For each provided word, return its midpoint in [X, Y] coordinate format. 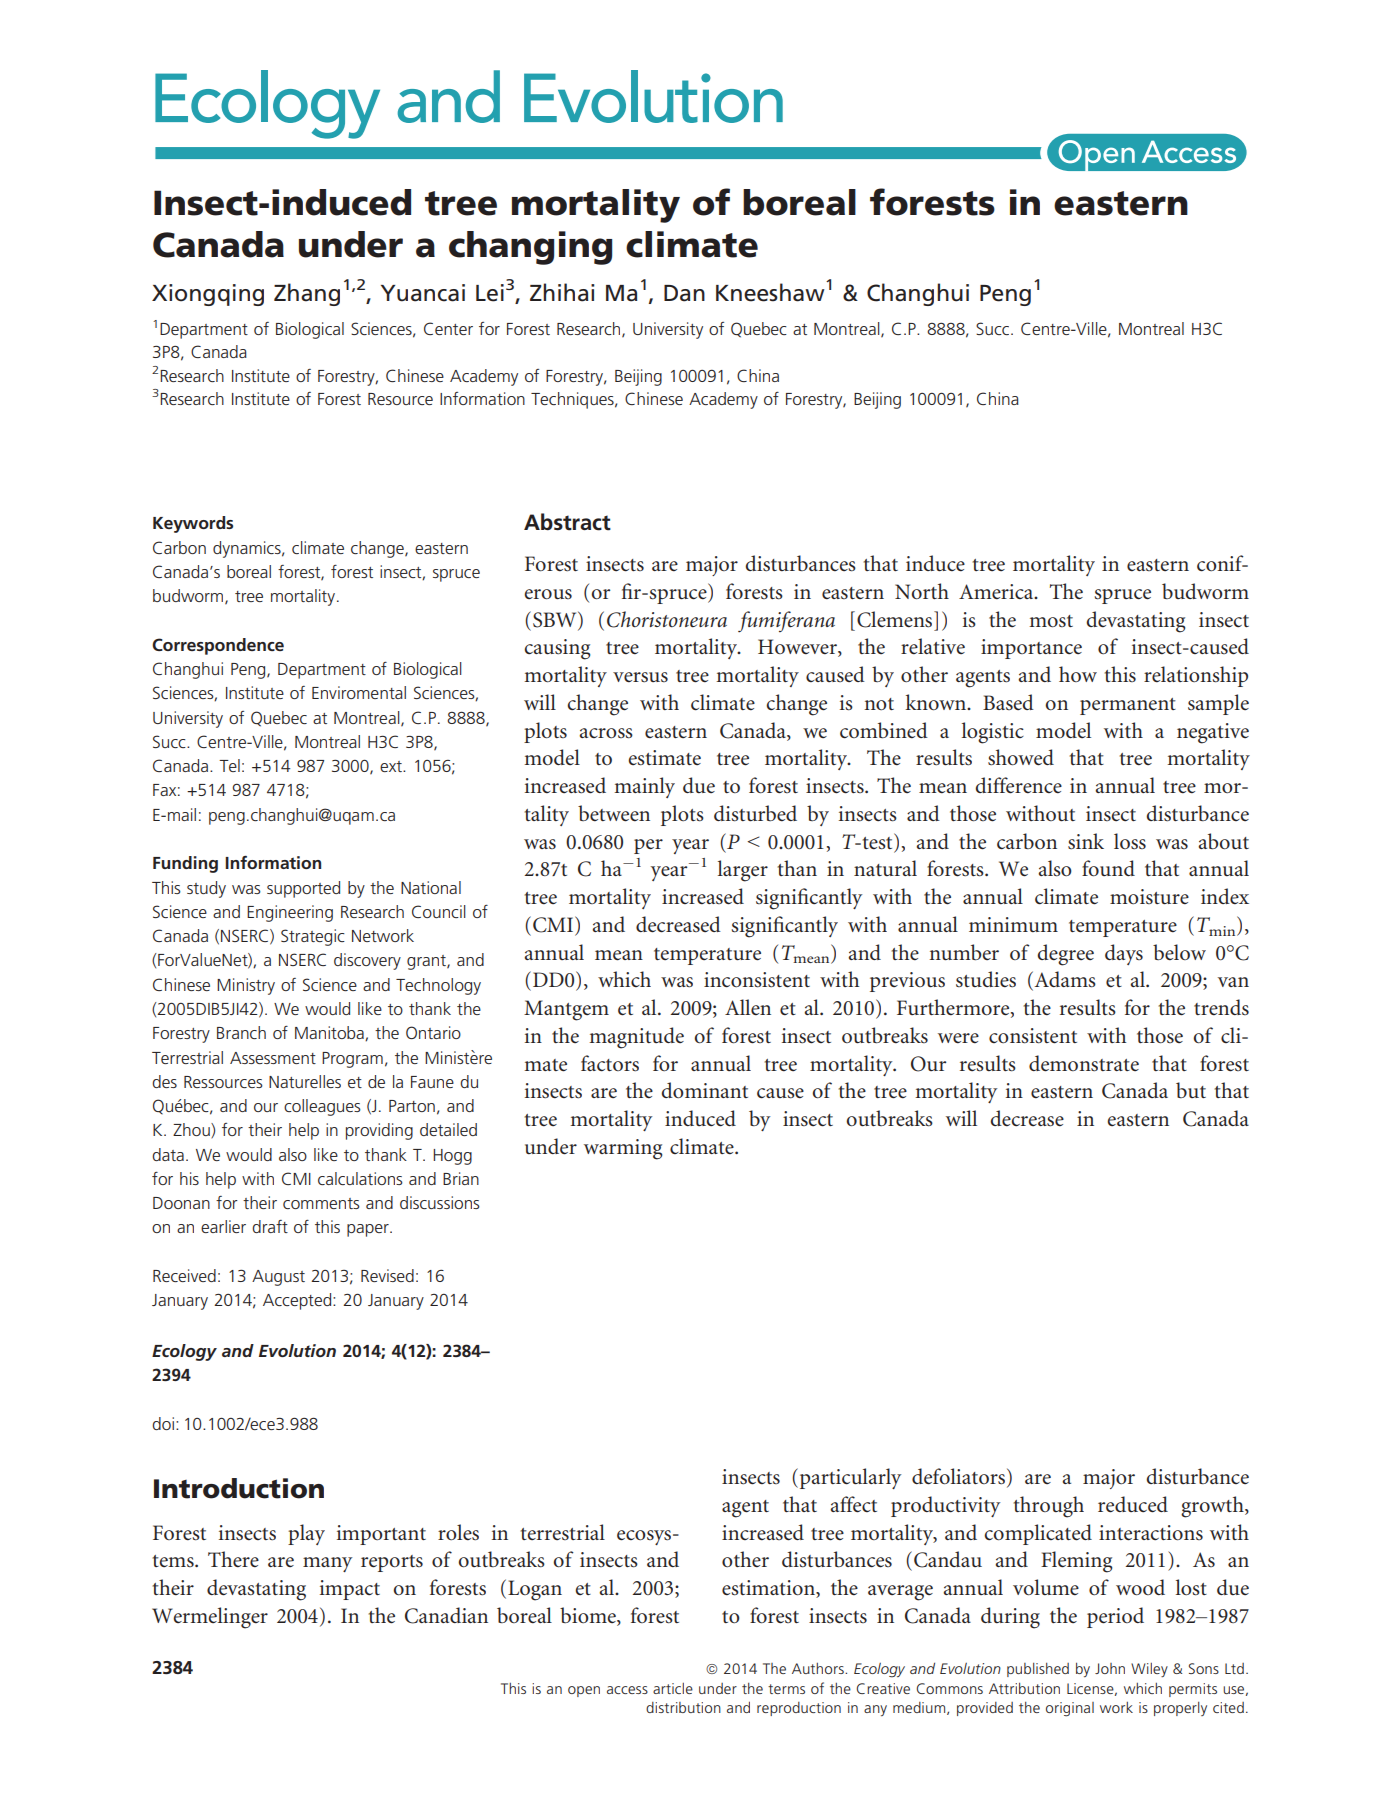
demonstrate [1084, 1063]
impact [350, 1590]
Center [448, 328]
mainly [644, 787]
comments [321, 1203]
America [997, 591]
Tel [229, 765]
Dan [684, 293]
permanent [1128, 706]
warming [623, 1149]
